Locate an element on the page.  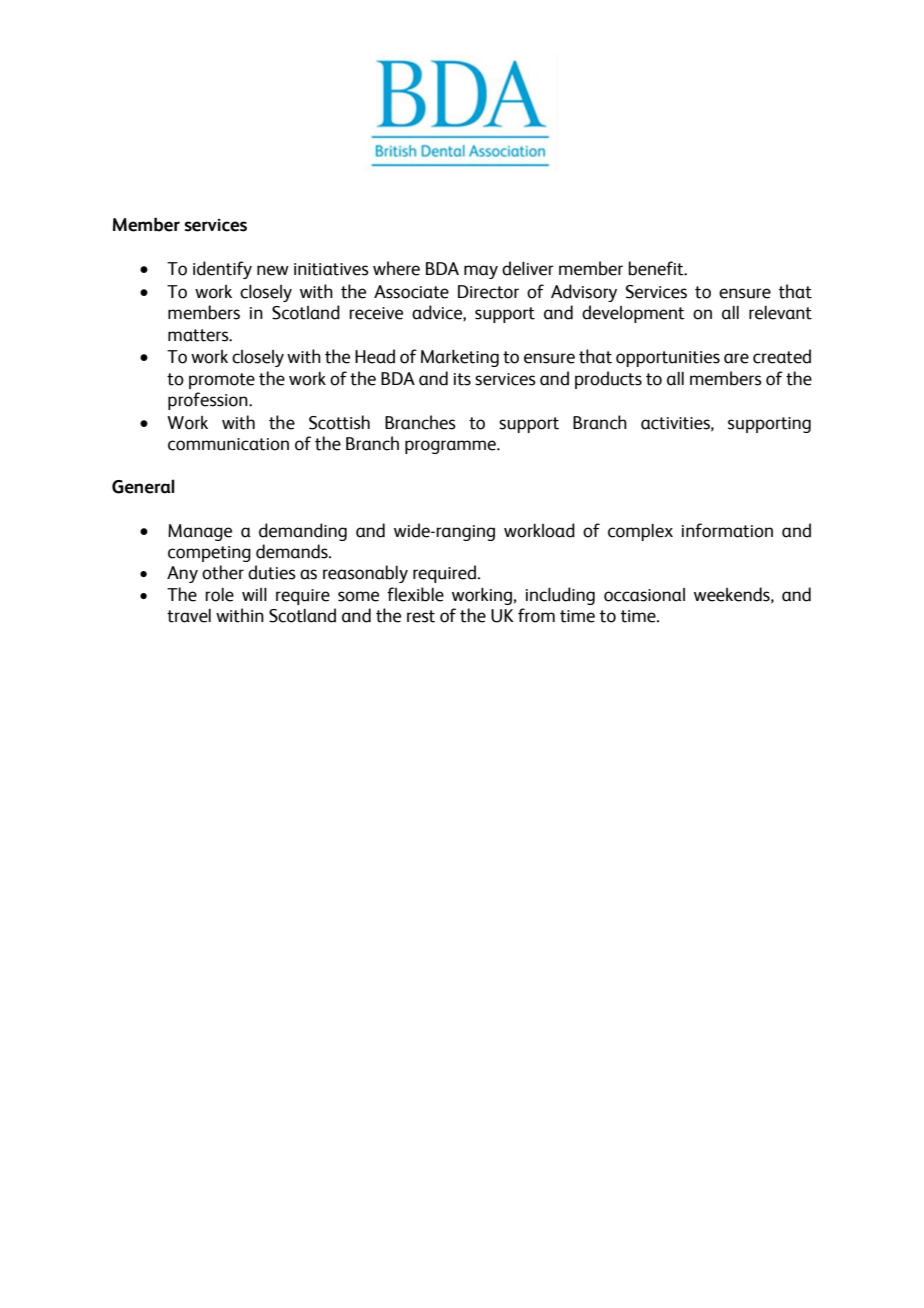
identify is located at coordinates (222, 270).
